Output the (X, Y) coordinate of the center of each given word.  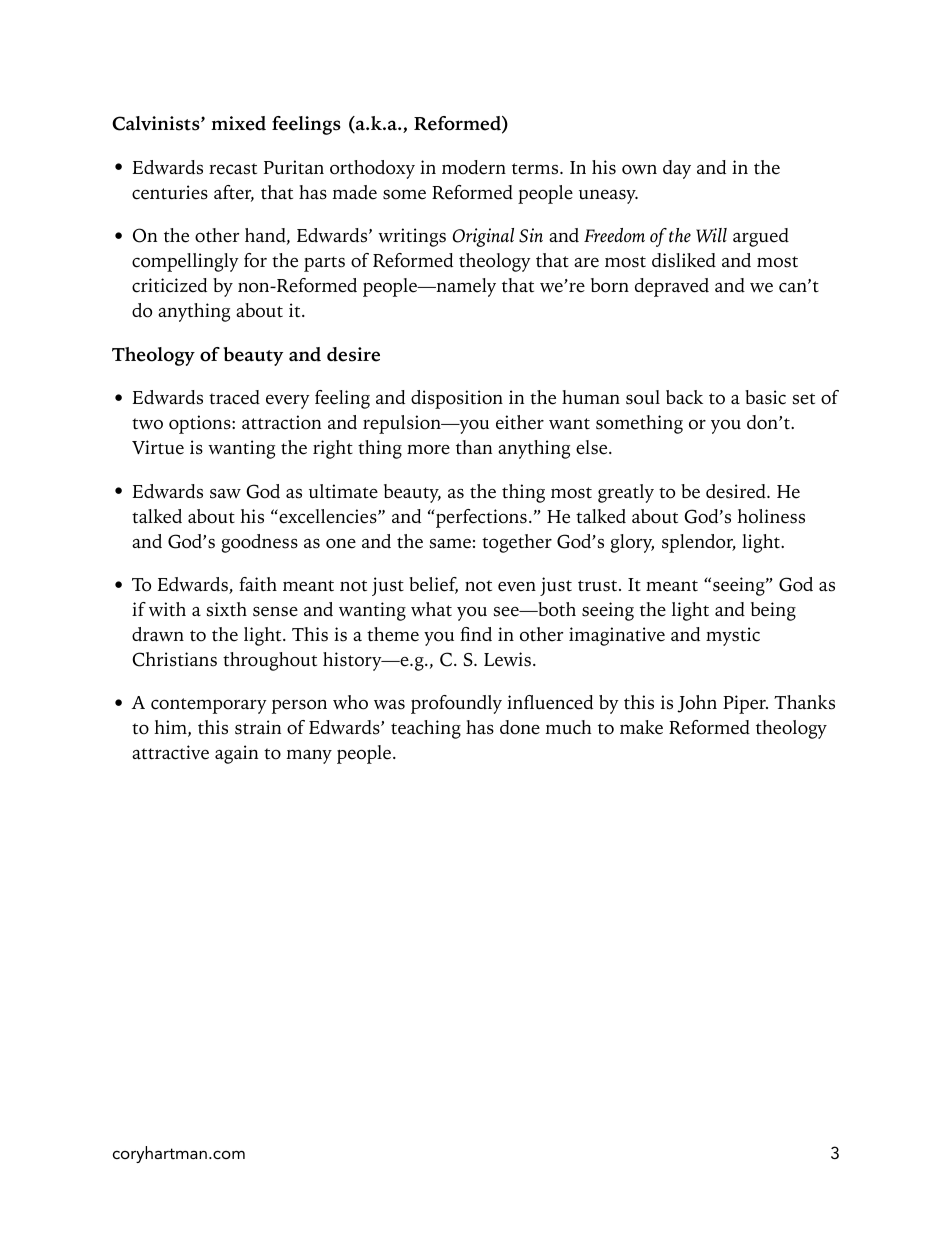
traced (234, 397)
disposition (457, 399)
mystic (733, 636)
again (236, 754)
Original (483, 237)
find (476, 634)
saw (225, 494)
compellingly (185, 262)
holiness (771, 516)
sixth (227, 609)
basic (765, 397)
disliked (684, 260)
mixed (238, 123)
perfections (481, 518)
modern (474, 167)
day (677, 169)
